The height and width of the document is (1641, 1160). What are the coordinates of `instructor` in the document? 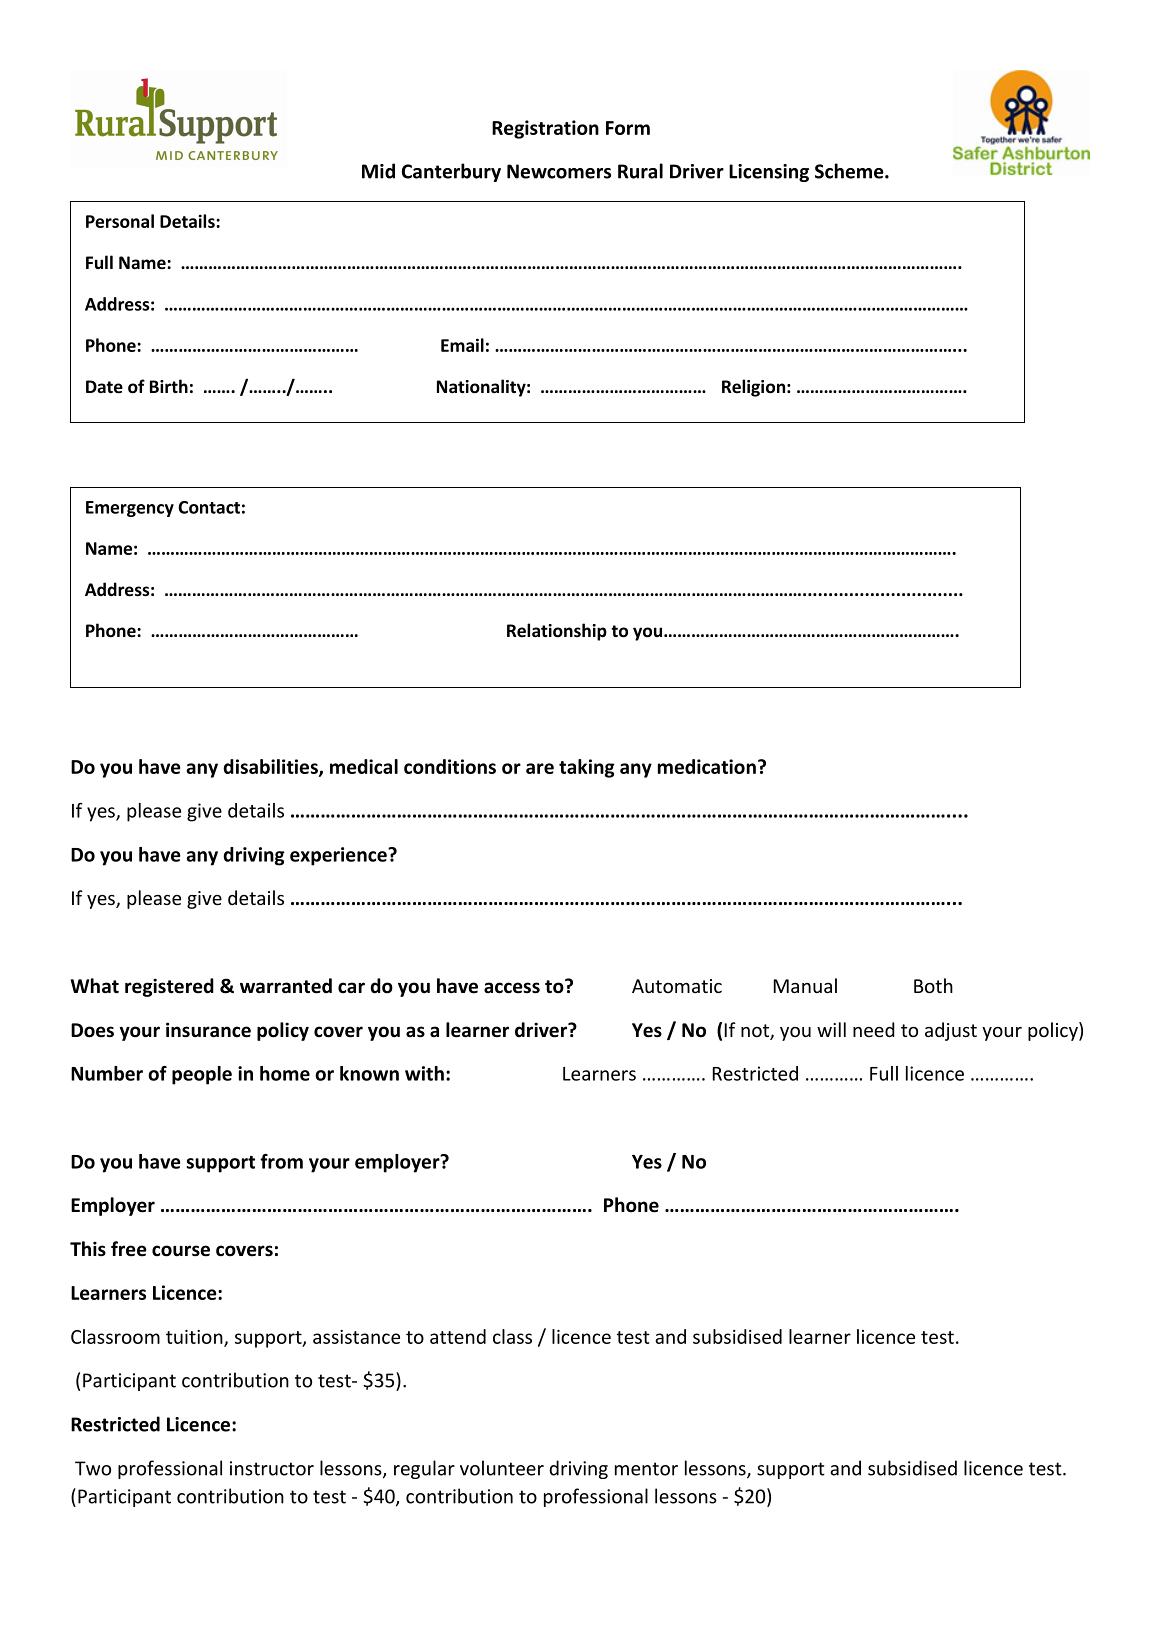 It's located at (272, 1468).
